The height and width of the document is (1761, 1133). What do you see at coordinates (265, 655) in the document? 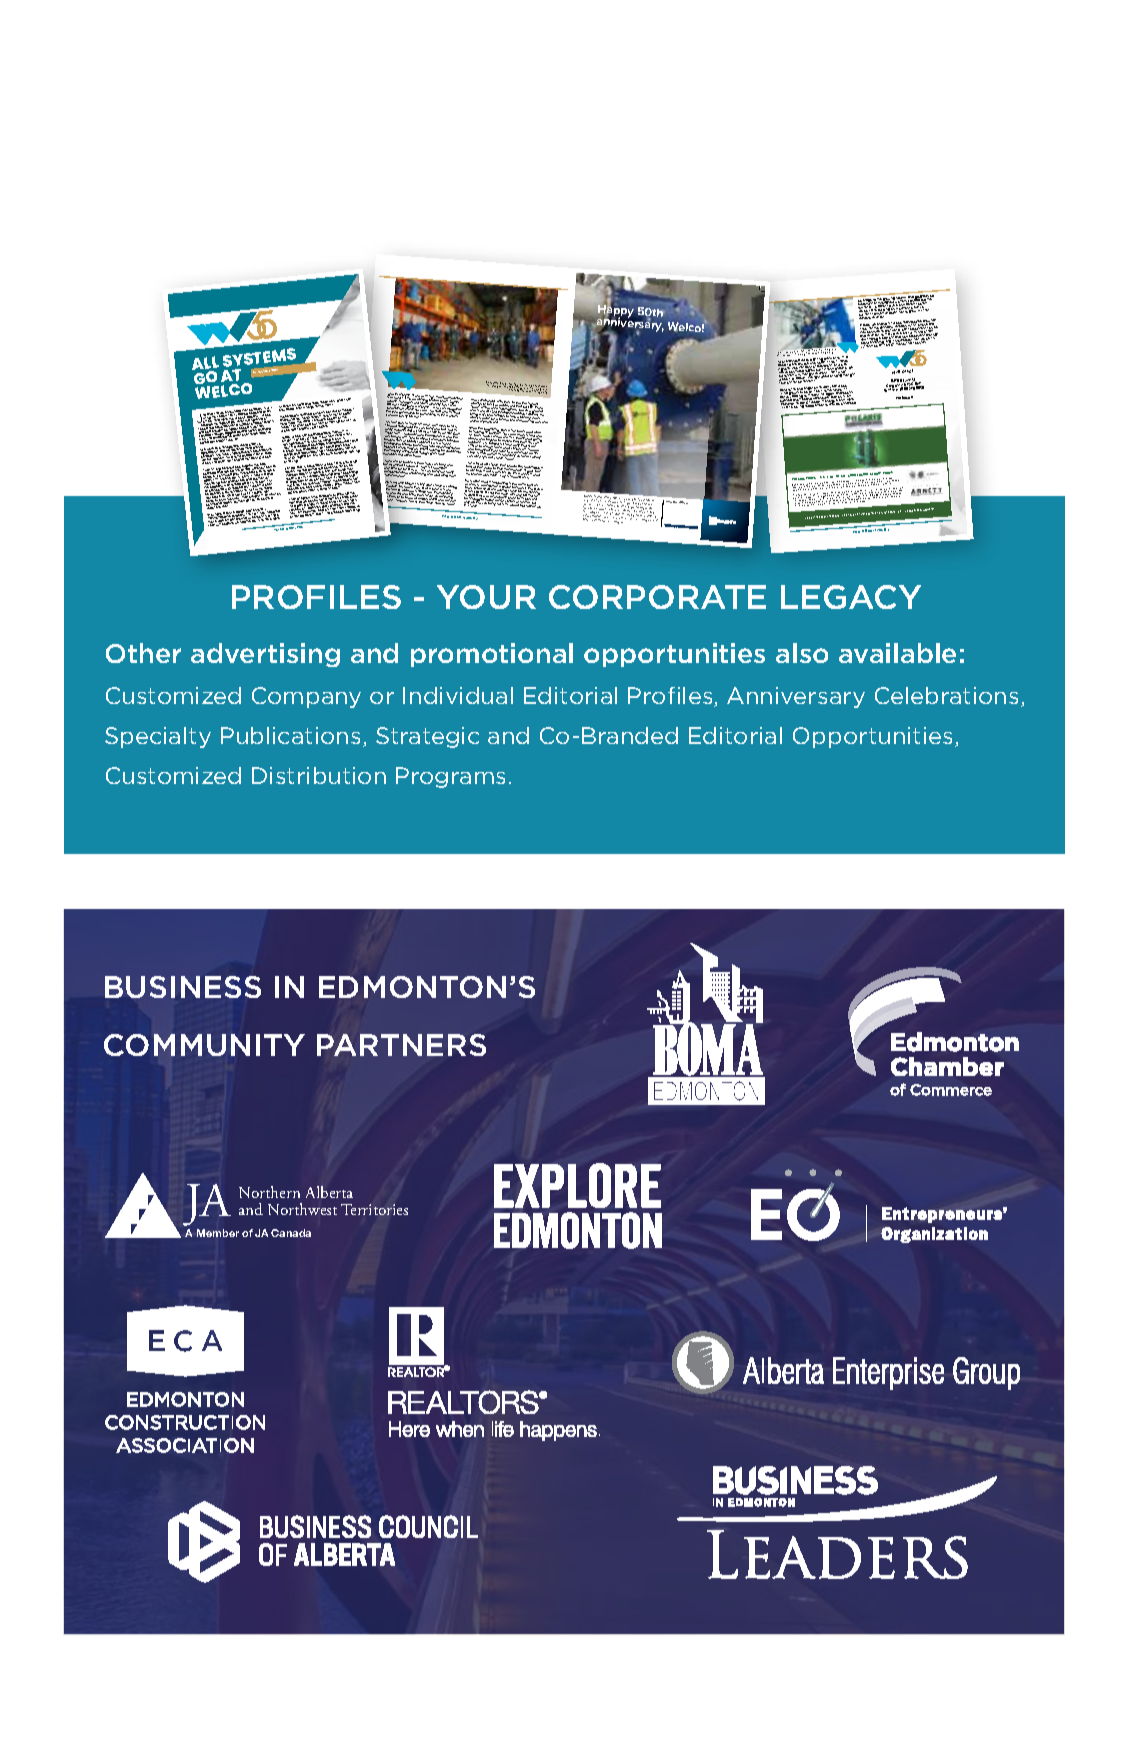
I see `advertising` at bounding box center [265, 655].
